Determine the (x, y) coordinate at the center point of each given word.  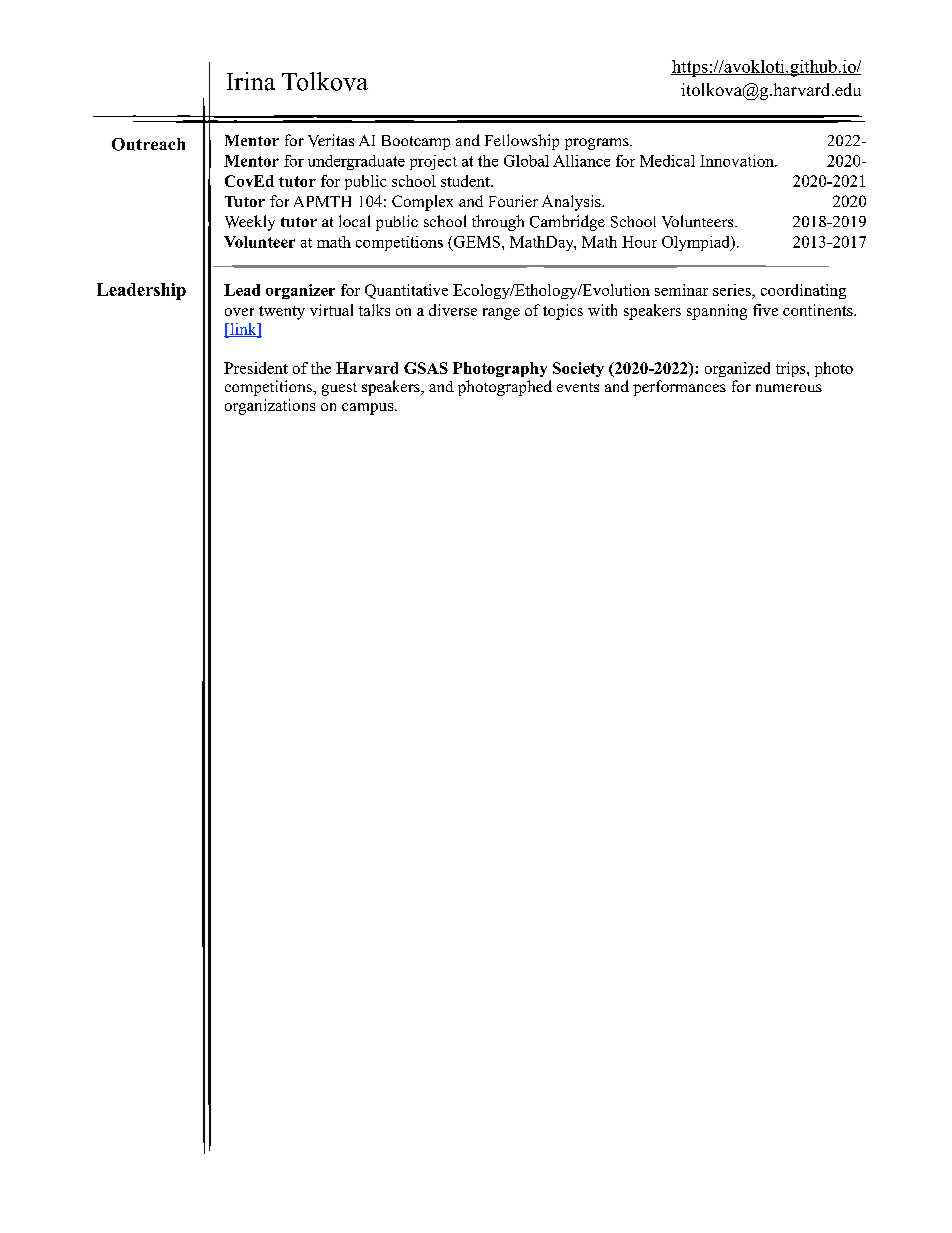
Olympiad (697, 243)
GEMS (477, 242)
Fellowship (522, 142)
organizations (270, 407)
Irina (251, 81)
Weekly (250, 223)
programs (598, 144)
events (578, 387)
